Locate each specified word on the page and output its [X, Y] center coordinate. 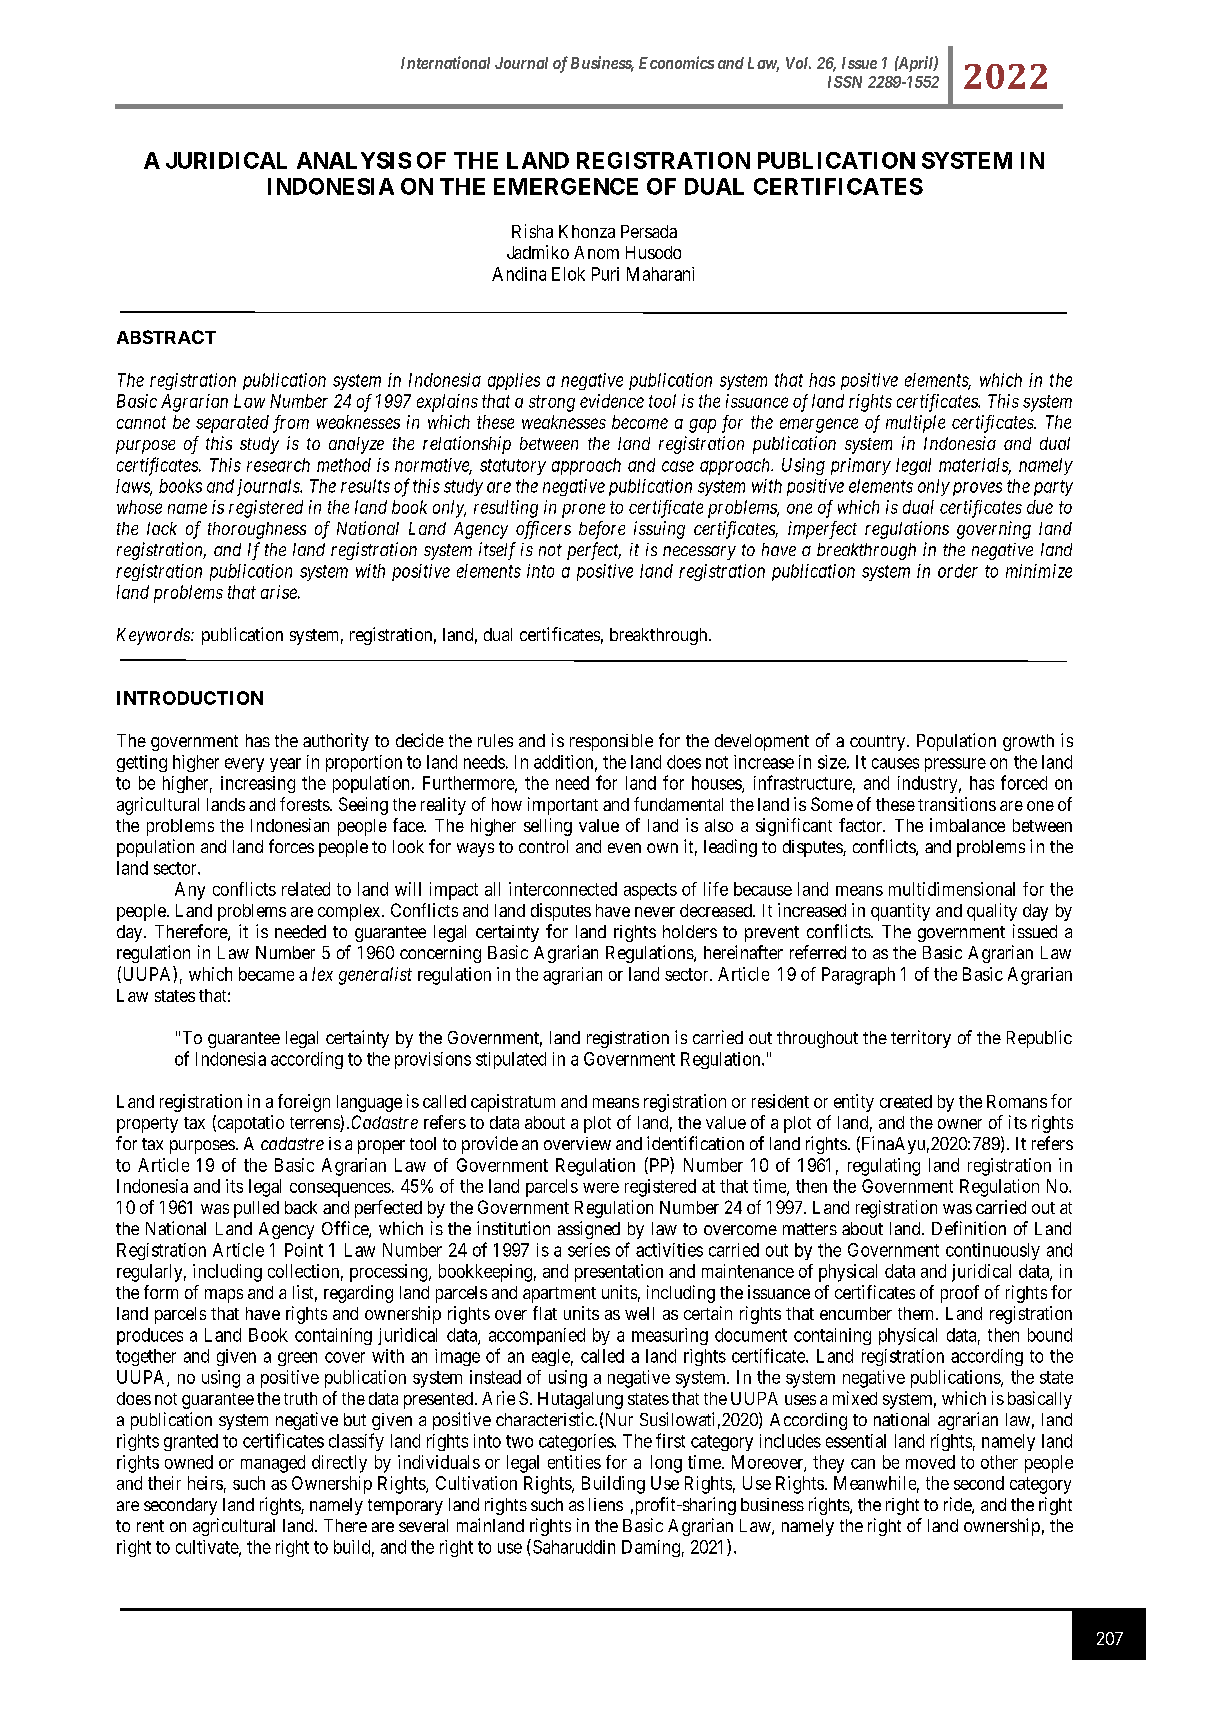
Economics [676, 62]
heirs [205, 1483]
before [602, 530]
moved [930, 1462]
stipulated [511, 1060]
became [266, 974]
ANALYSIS [354, 160]
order [958, 571]
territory [921, 1039]
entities [574, 1462]
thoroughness [257, 530]
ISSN [845, 82]
